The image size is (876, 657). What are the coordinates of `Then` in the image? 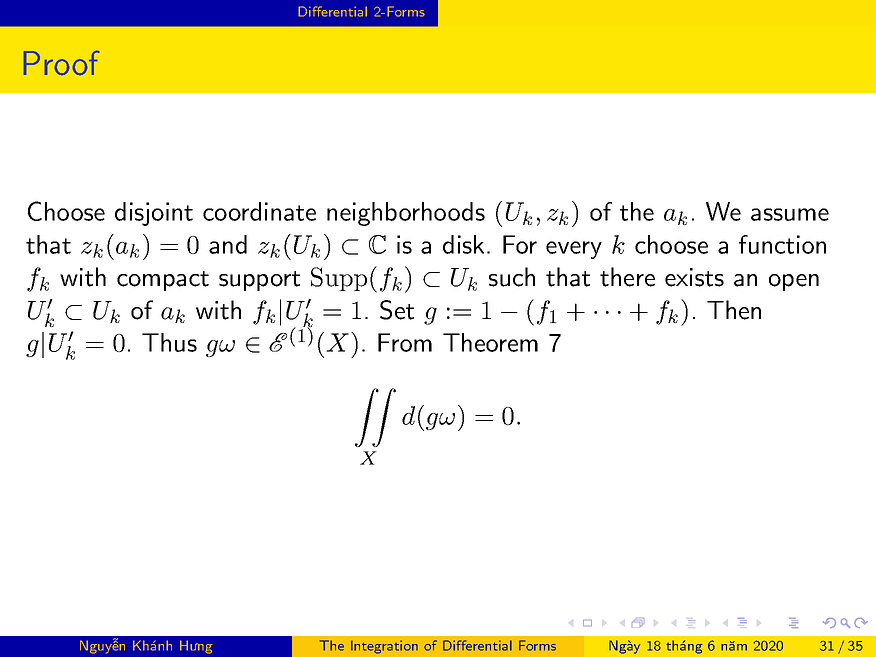 It's located at (734, 310).
